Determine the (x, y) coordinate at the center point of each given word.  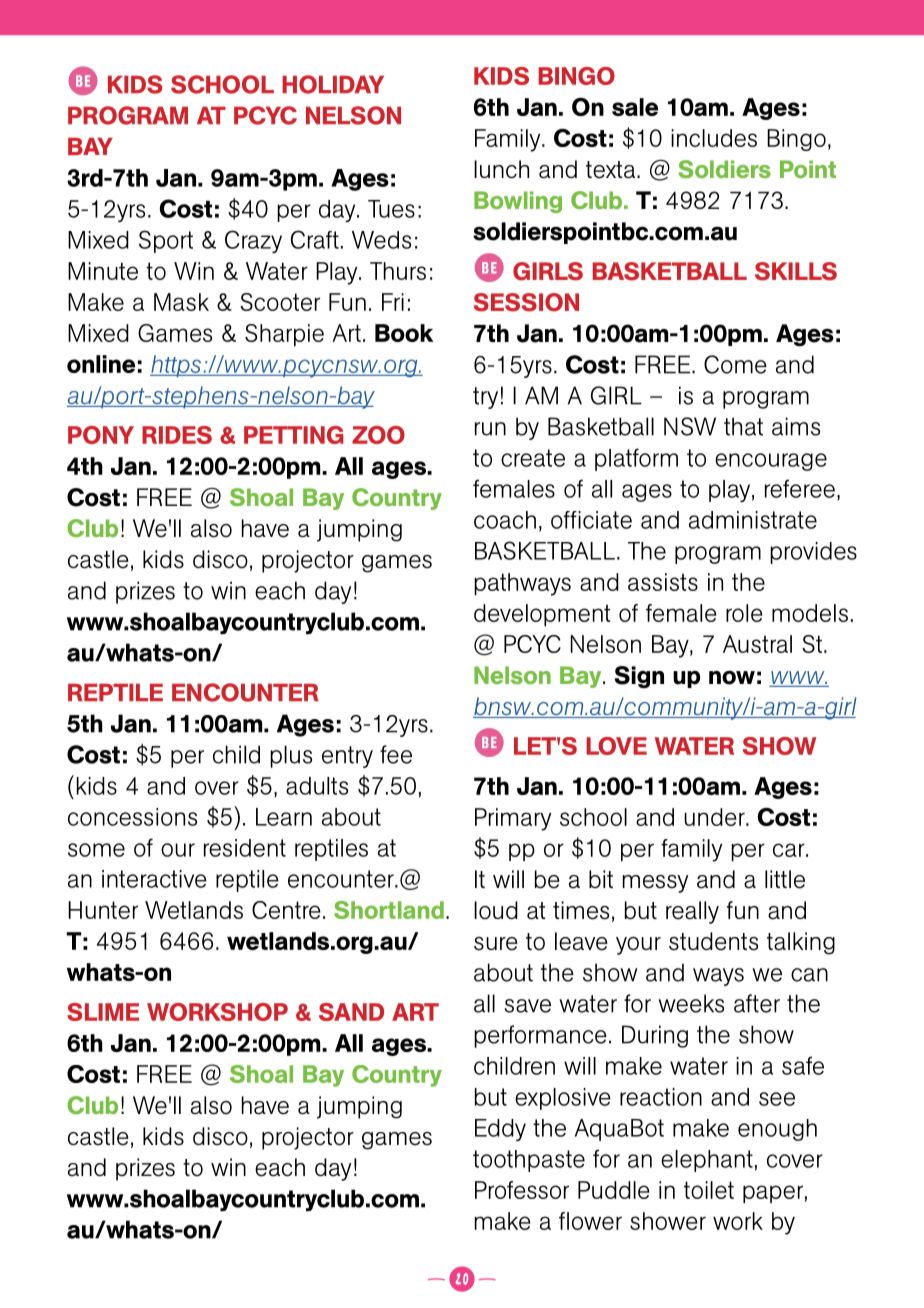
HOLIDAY (333, 84)
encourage (771, 462)
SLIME (103, 1012)
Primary (513, 819)
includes (714, 138)
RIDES (177, 435)
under (715, 817)
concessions (132, 817)
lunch (501, 169)
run (490, 429)
